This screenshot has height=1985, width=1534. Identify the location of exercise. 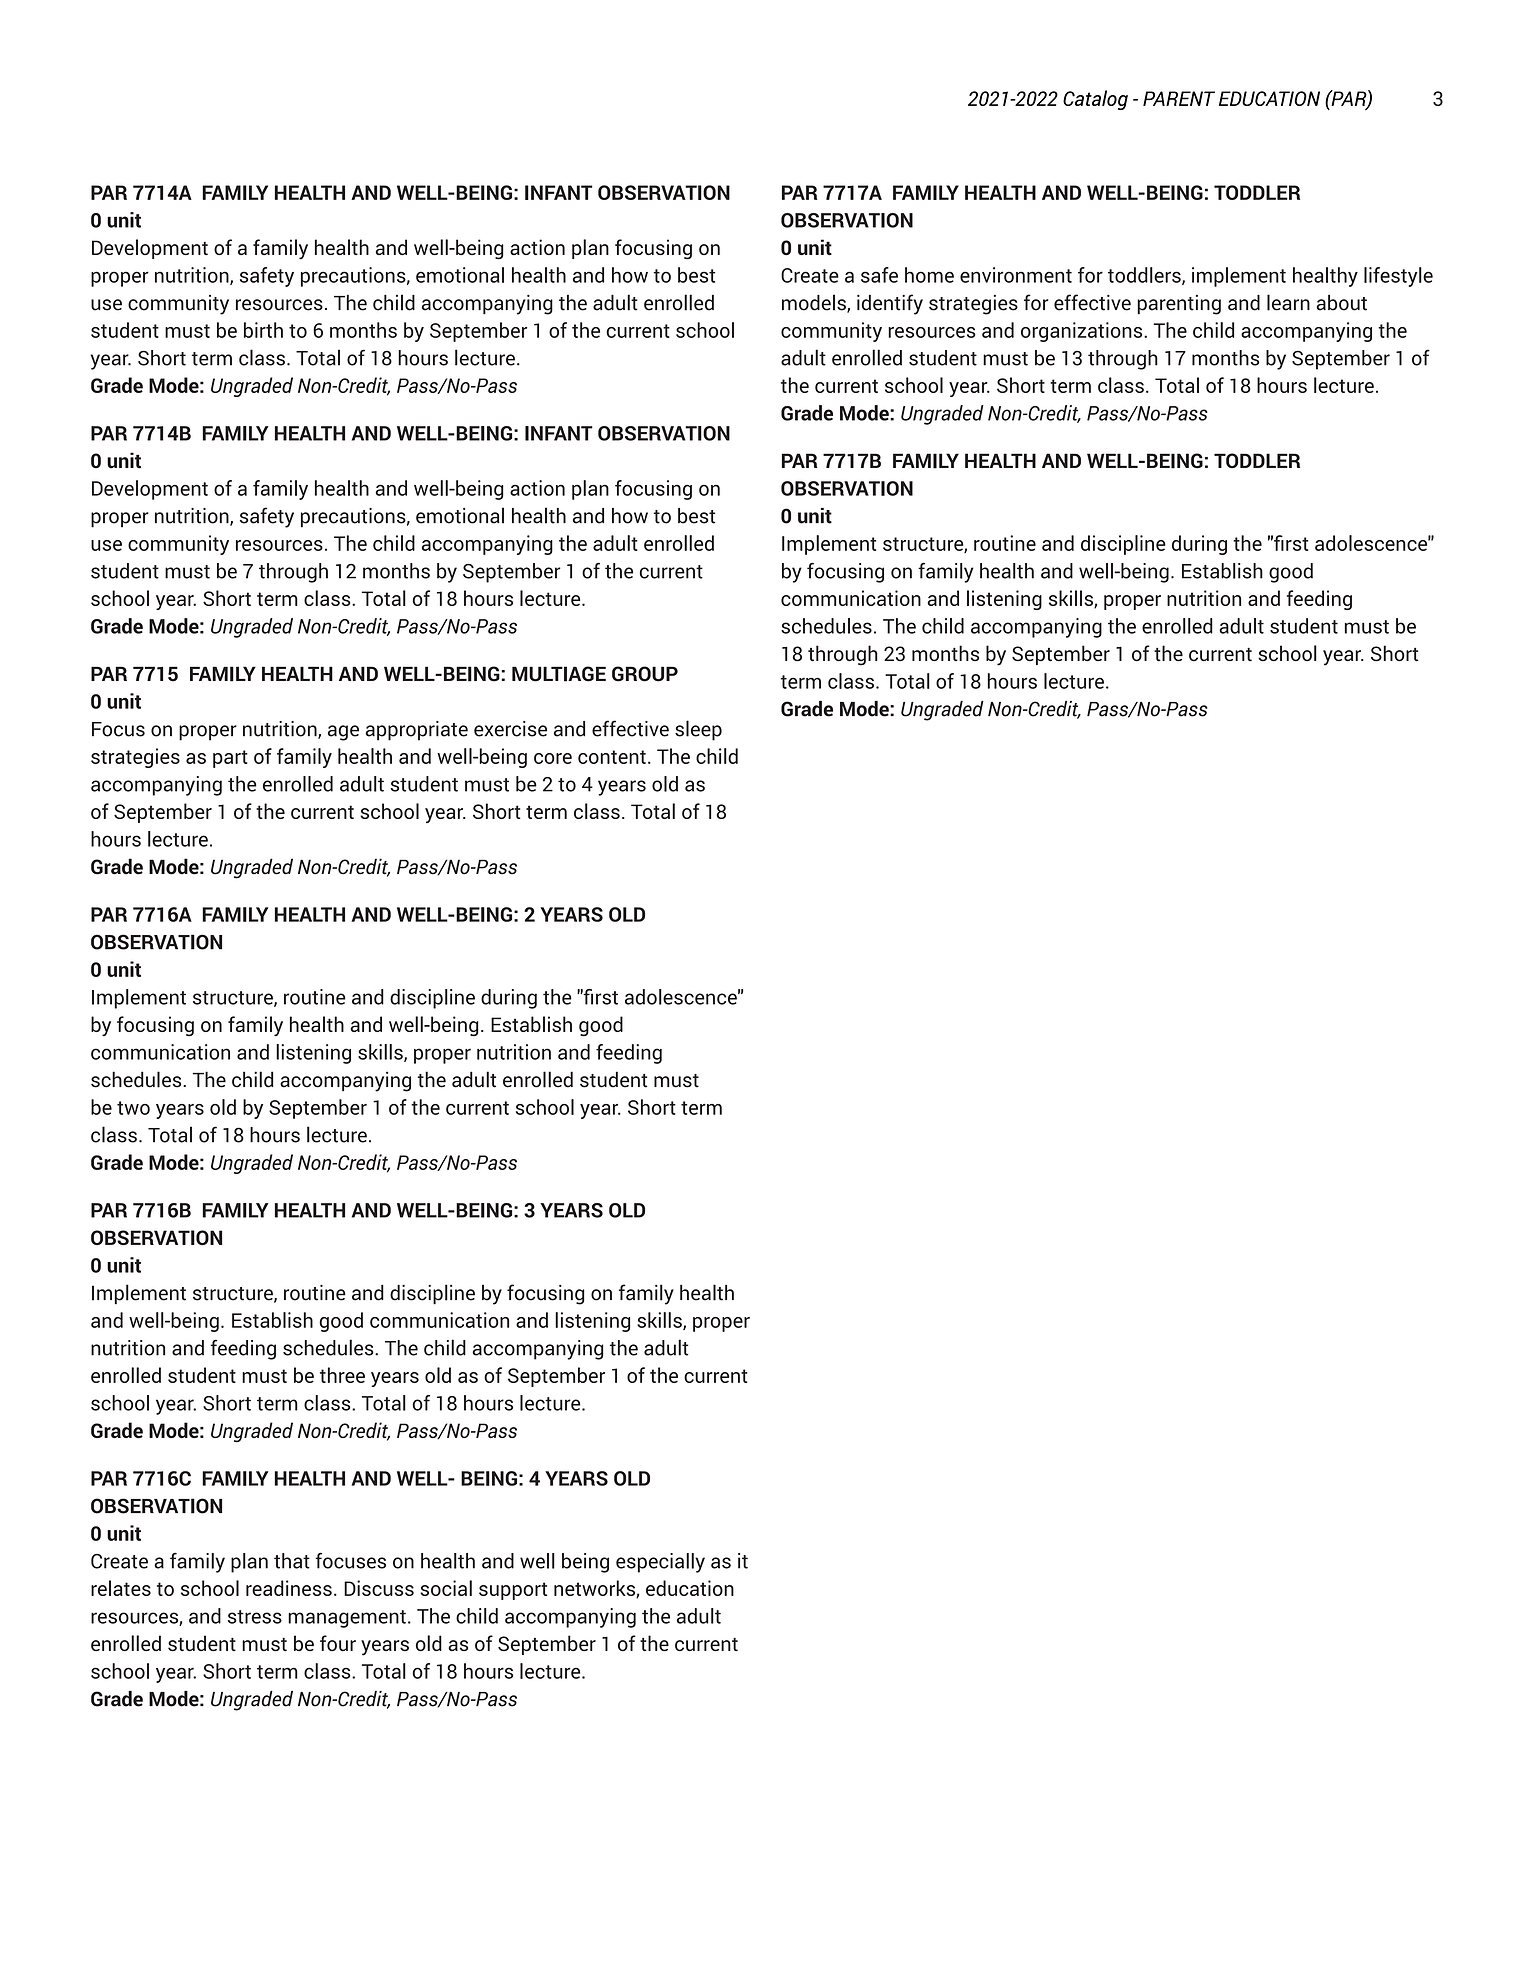
(510, 729).
